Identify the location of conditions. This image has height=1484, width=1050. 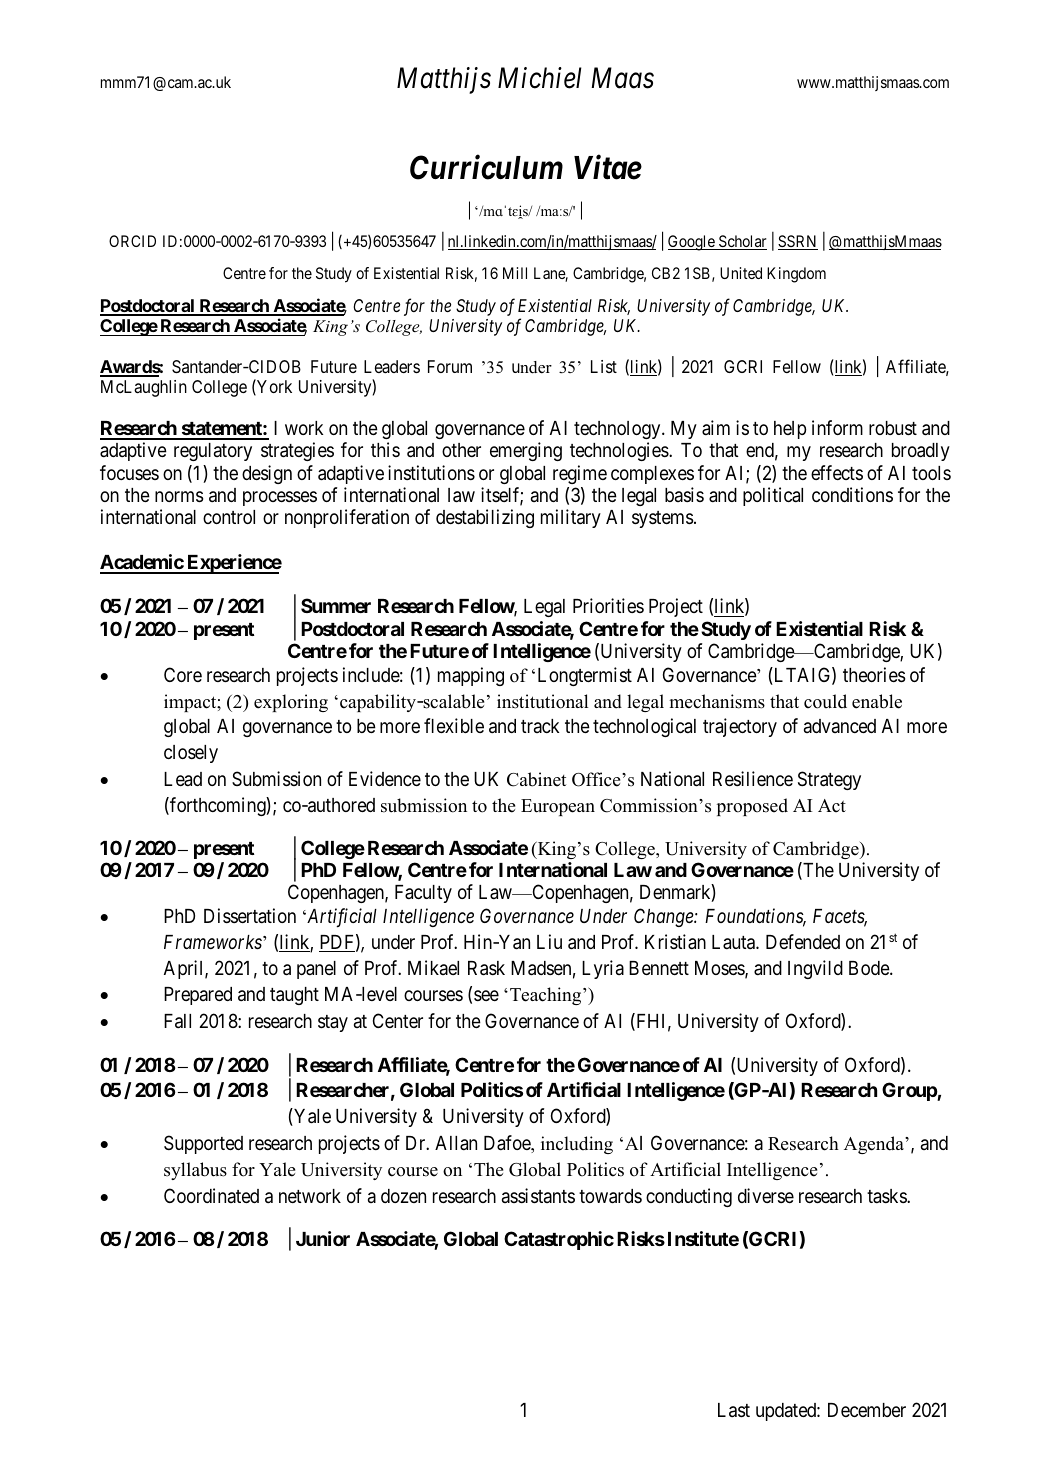
(852, 494).
